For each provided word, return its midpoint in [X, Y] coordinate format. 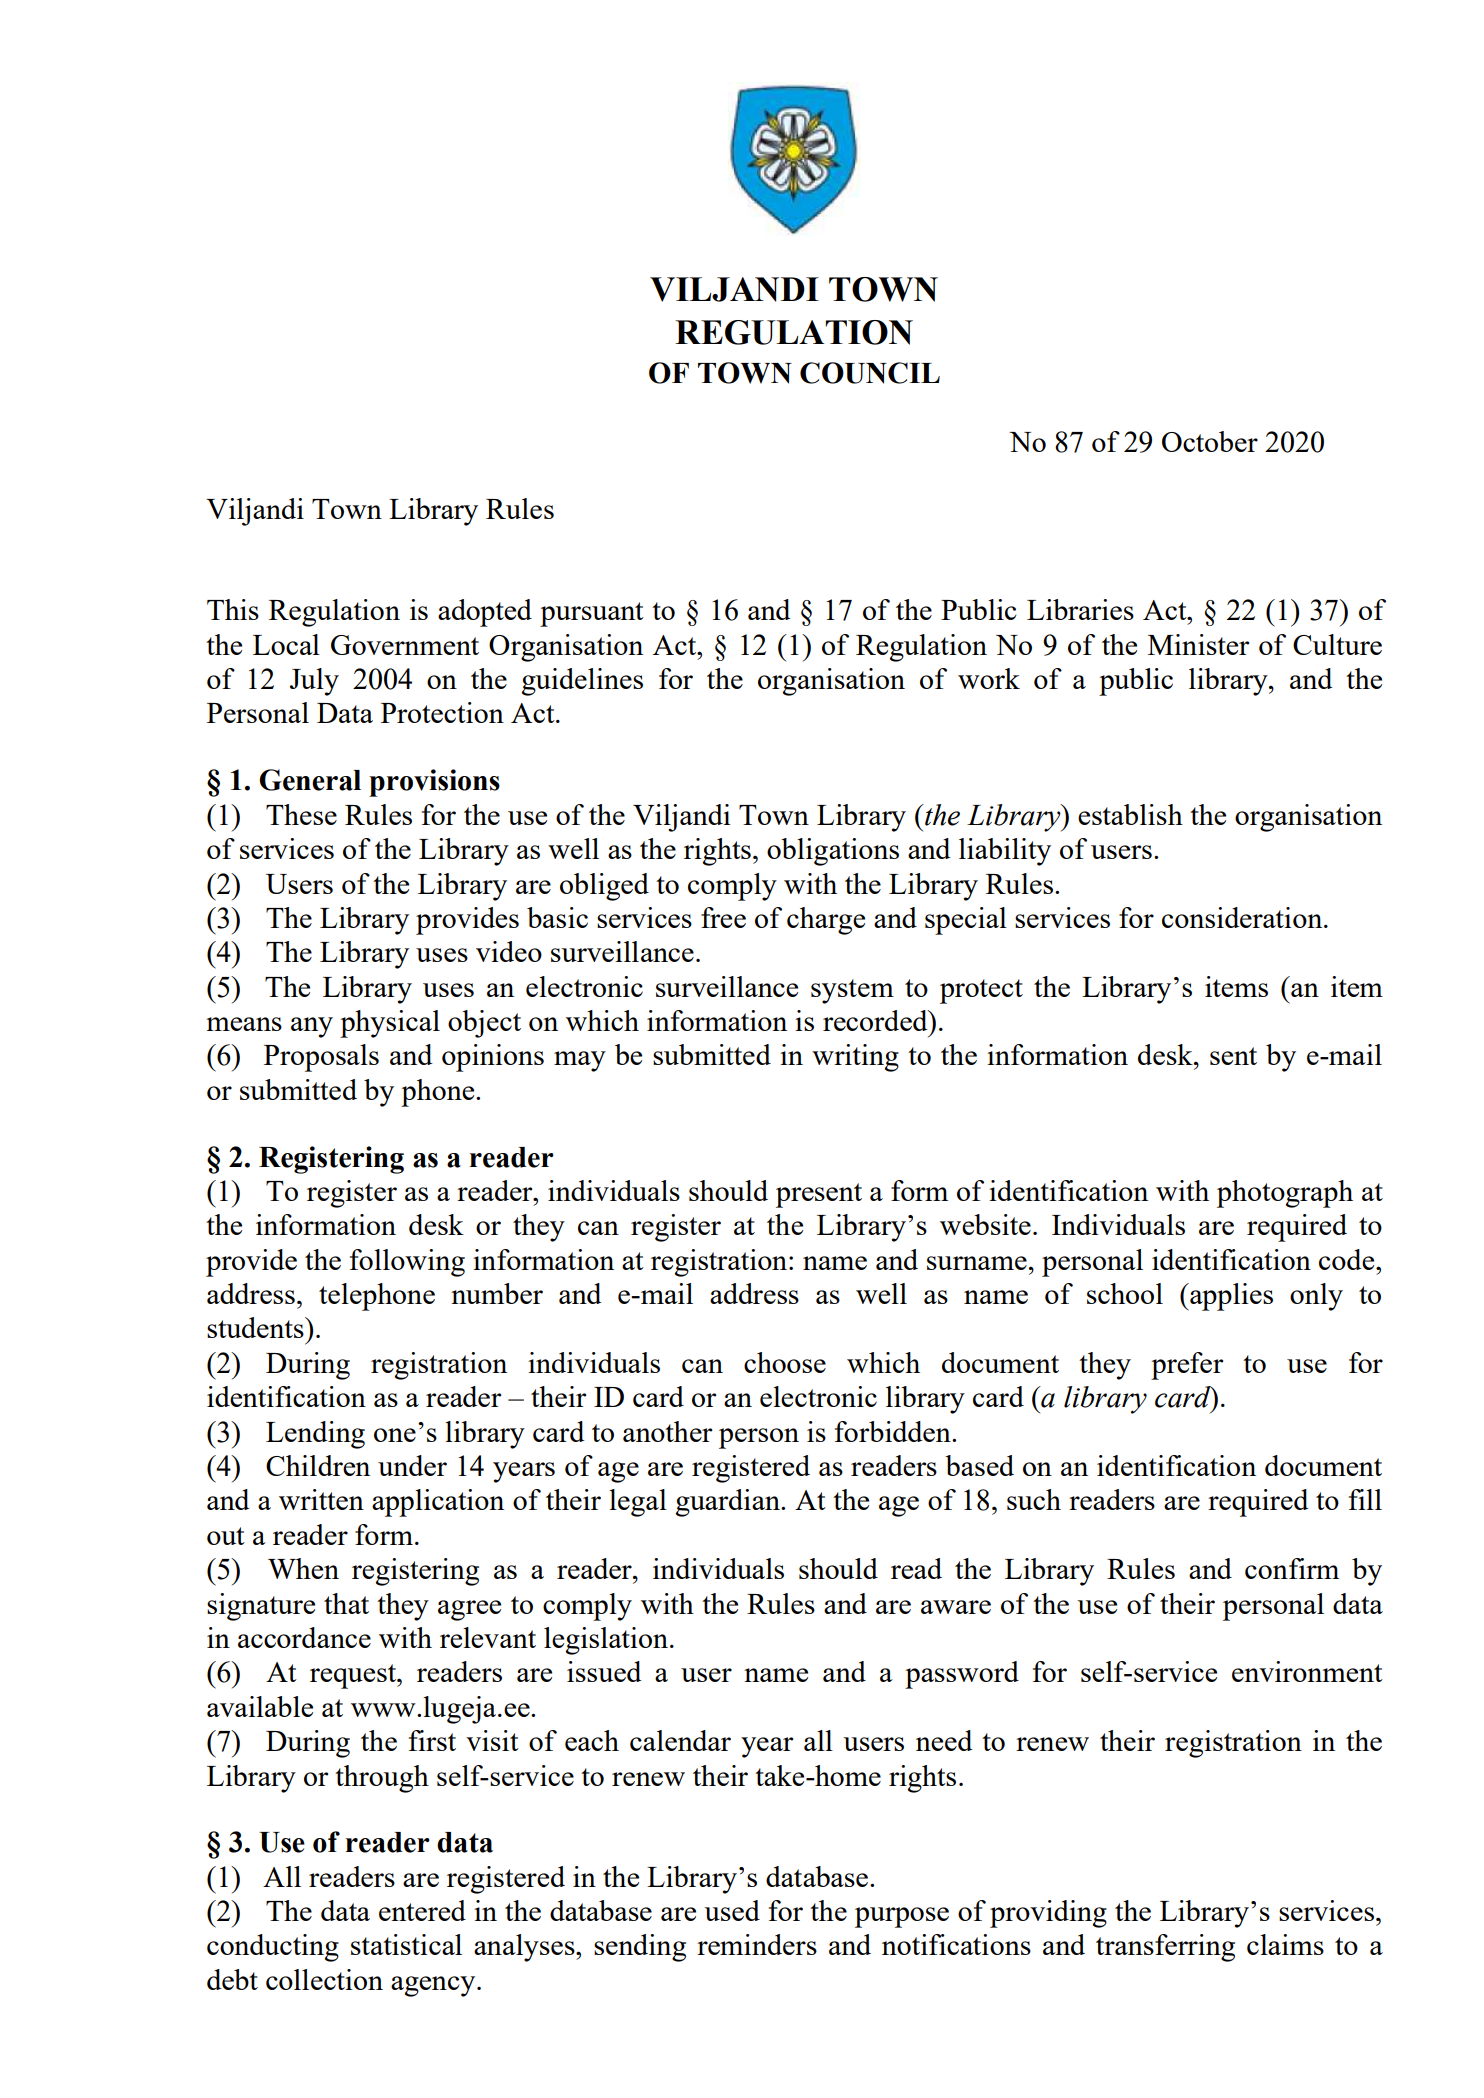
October [1210, 441]
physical [390, 1024]
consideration [1243, 917]
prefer [1187, 1366]
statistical [406, 1944]
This [233, 609]
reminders [757, 1944]
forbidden [894, 1431]
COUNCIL [870, 373]
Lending [315, 1435]
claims [1285, 1944]
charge [826, 921]
